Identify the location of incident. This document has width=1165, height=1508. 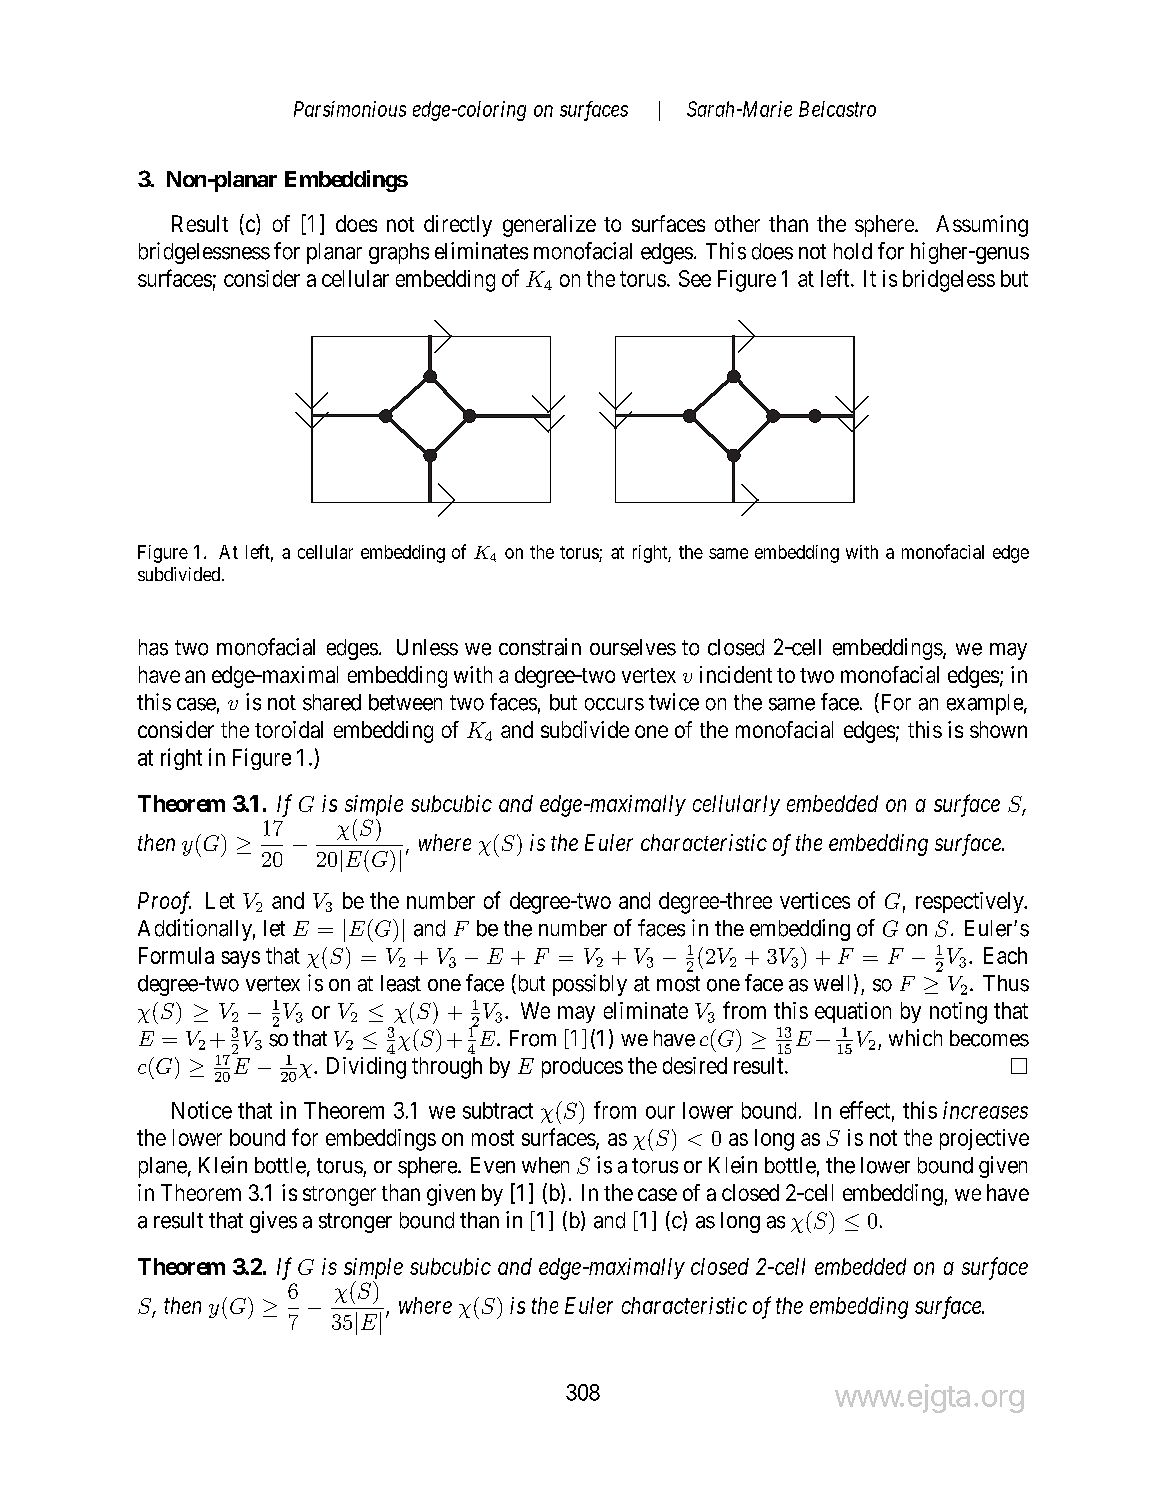
(736, 674).
